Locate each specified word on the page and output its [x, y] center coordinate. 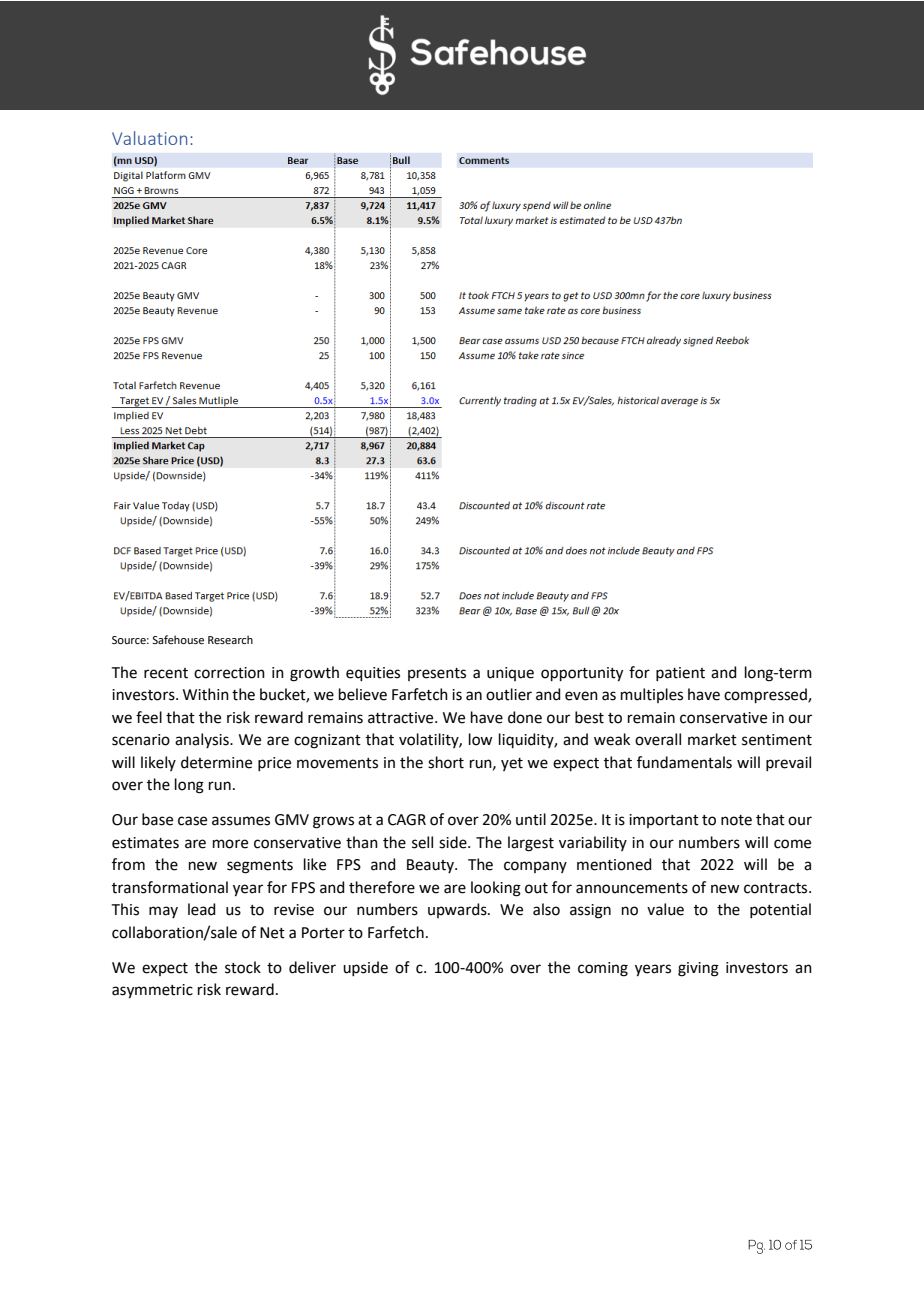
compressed [766, 695]
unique [510, 674]
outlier [509, 694]
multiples [652, 695]
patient [680, 674]
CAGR [407, 820]
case [192, 821]
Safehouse [178, 639]
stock [243, 967]
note [736, 820]
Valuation [149, 138]
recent [166, 673]
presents [437, 674]
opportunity [582, 674]
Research [230, 639]
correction [229, 673]
